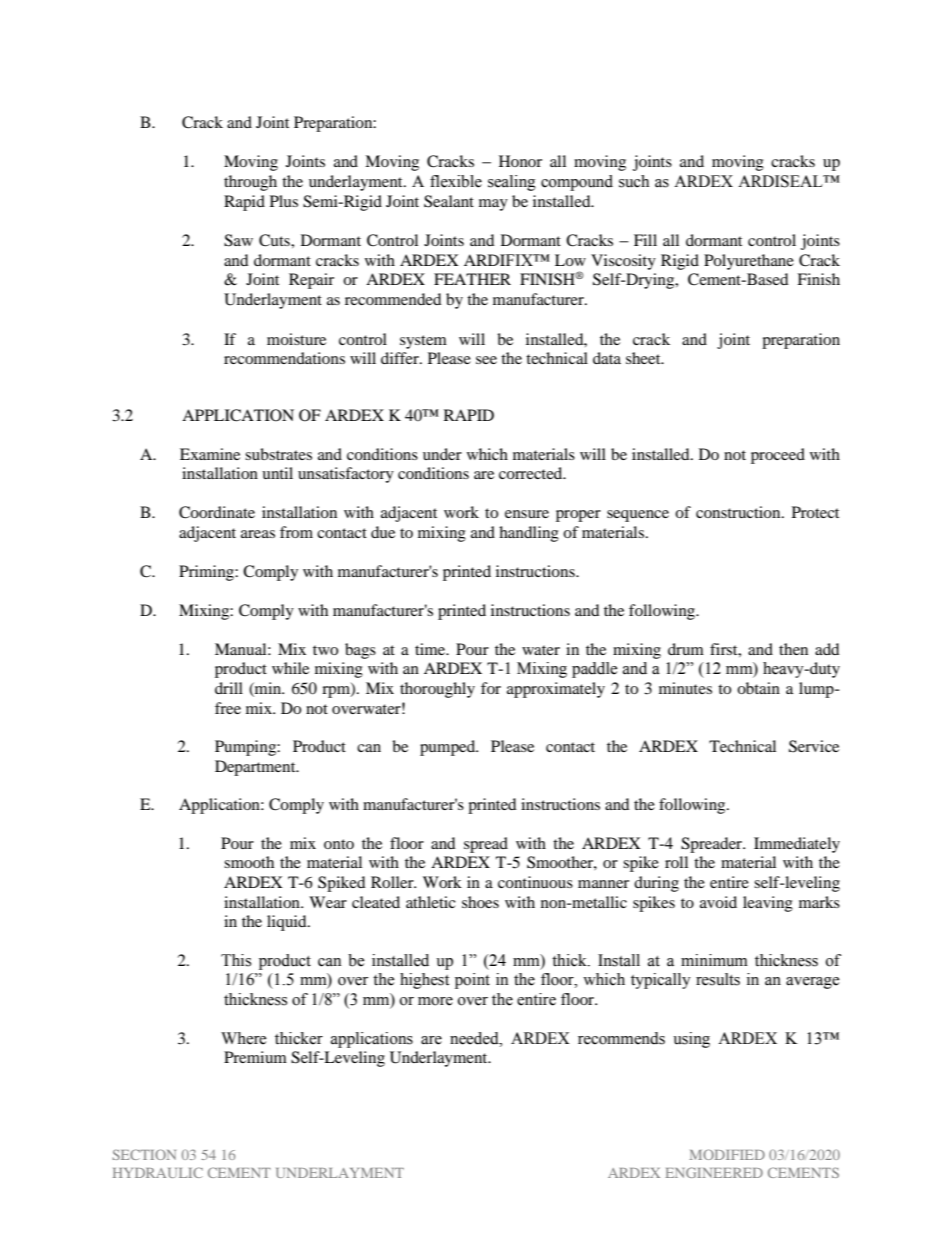 This screenshot has height=1233, width=952. Describe the element at coordinates (250, 183) in the screenshot. I see `through` at that location.
